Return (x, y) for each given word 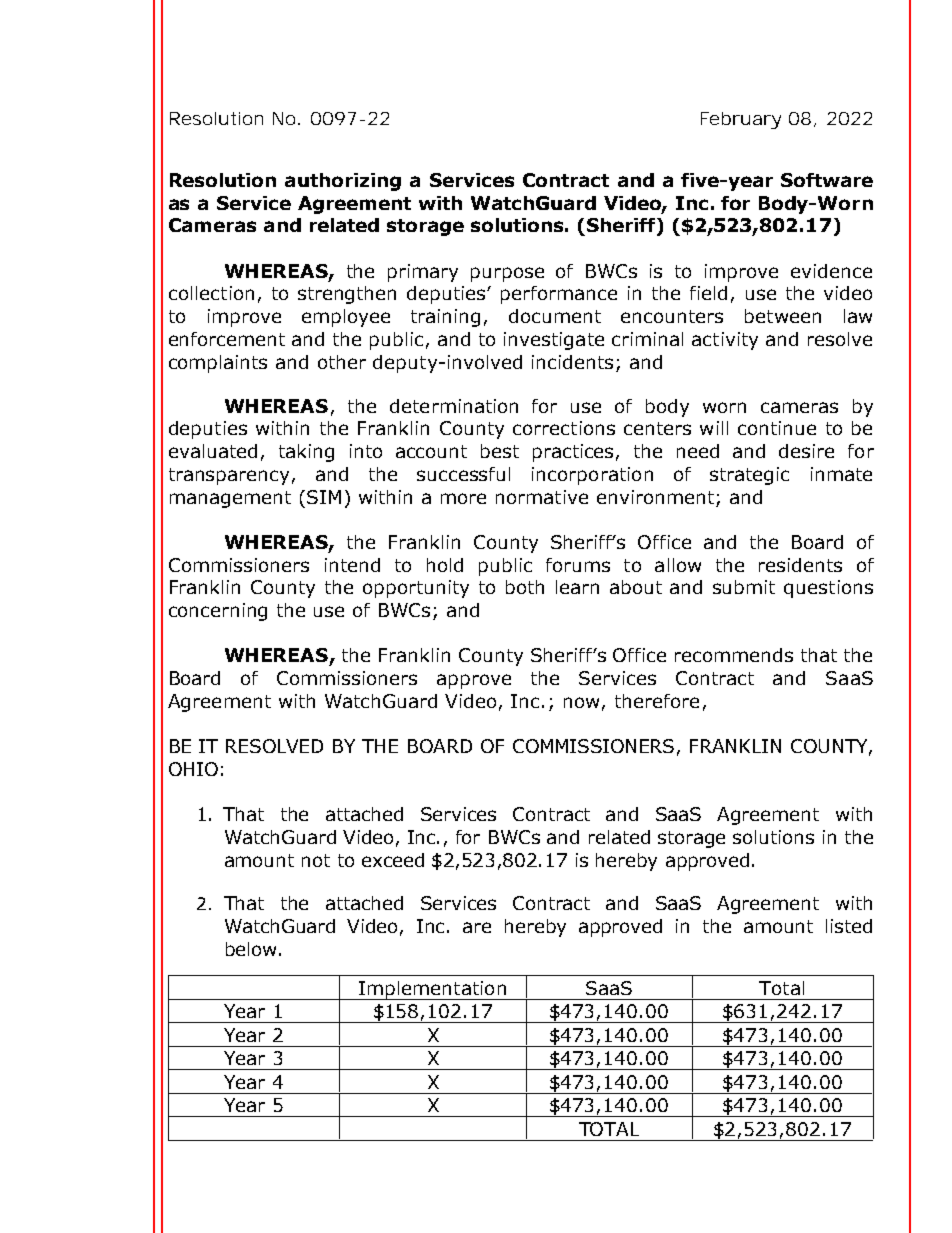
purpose (507, 274)
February (741, 120)
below (251, 949)
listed (849, 926)
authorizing (343, 182)
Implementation (432, 990)
